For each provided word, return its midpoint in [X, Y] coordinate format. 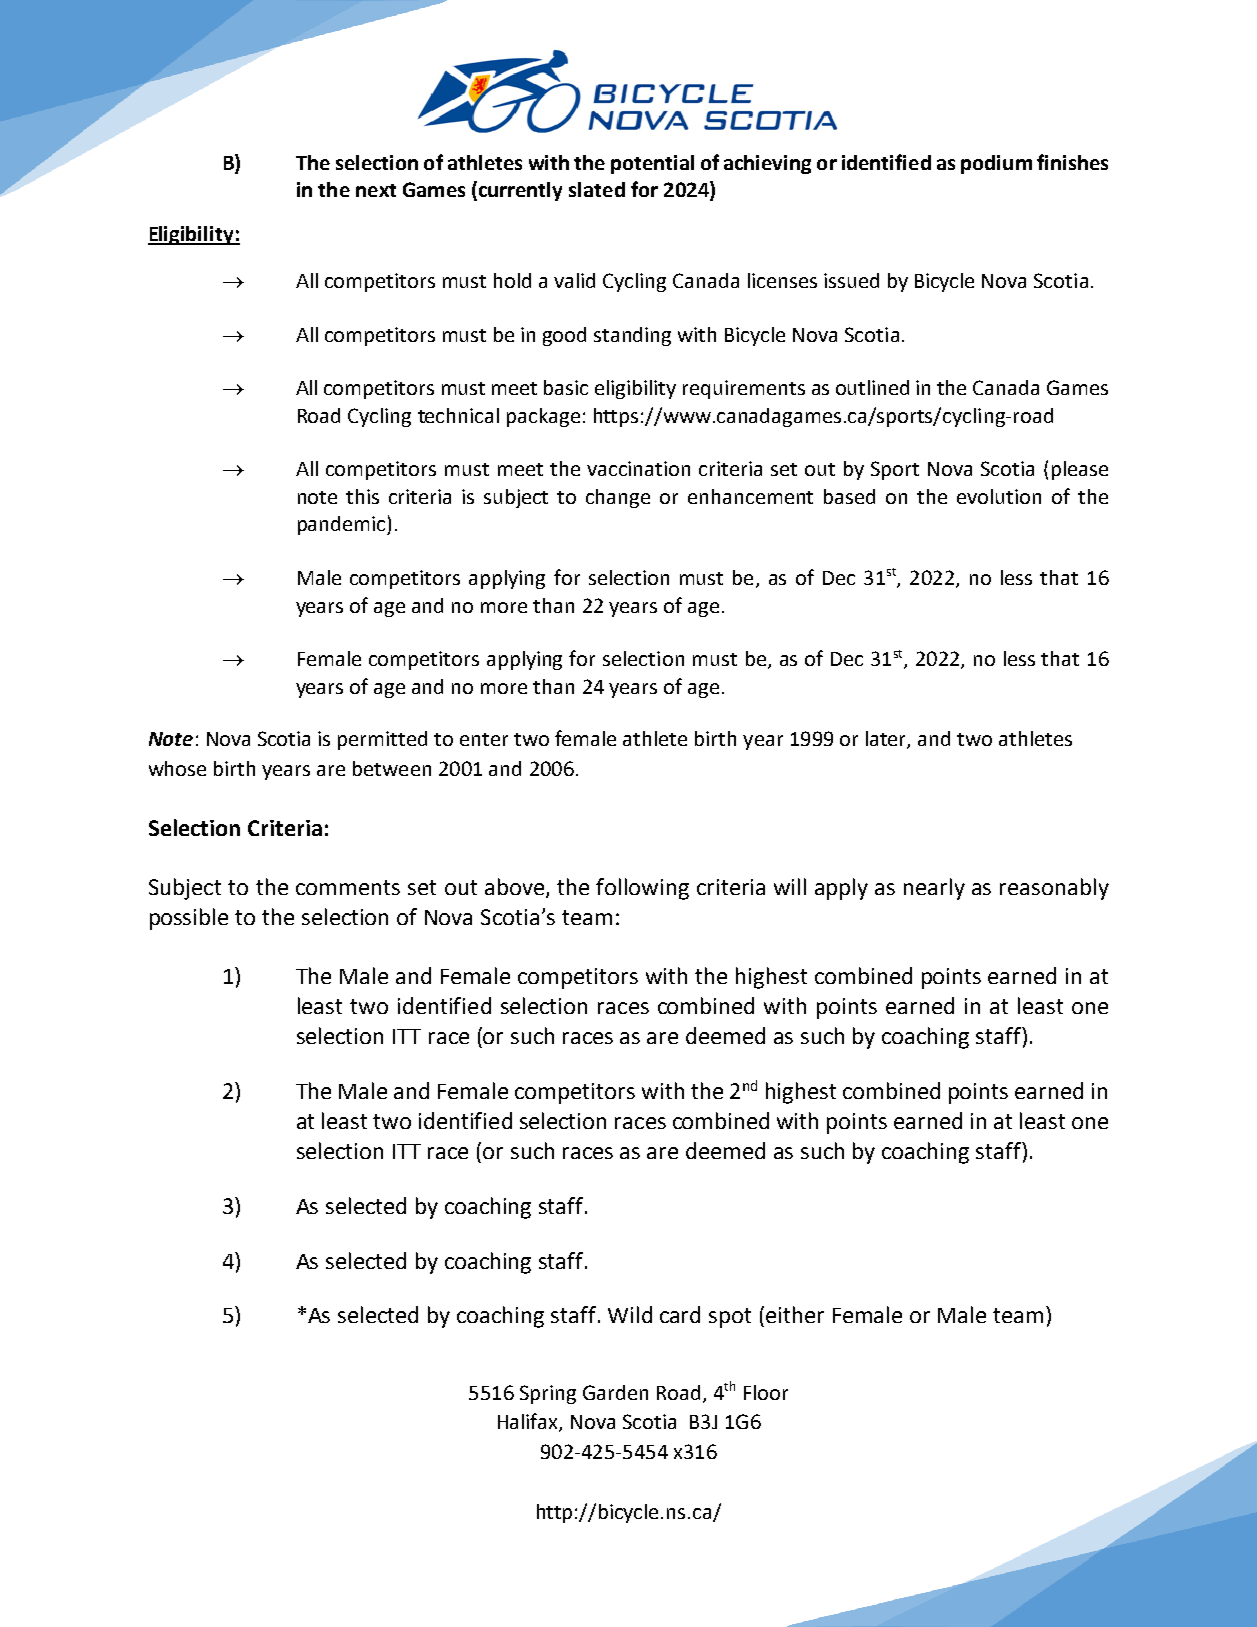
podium [996, 164]
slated [597, 189]
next [376, 190]
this [362, 496]
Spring [548, 1394]
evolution [999, 496]
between [392, 768]
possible [189, 919]
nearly [934, 889]
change [618, 498]
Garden [615, 1392]
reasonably [1054, 889]
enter [484, 739]
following [642, 889]
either [795, 1314]
